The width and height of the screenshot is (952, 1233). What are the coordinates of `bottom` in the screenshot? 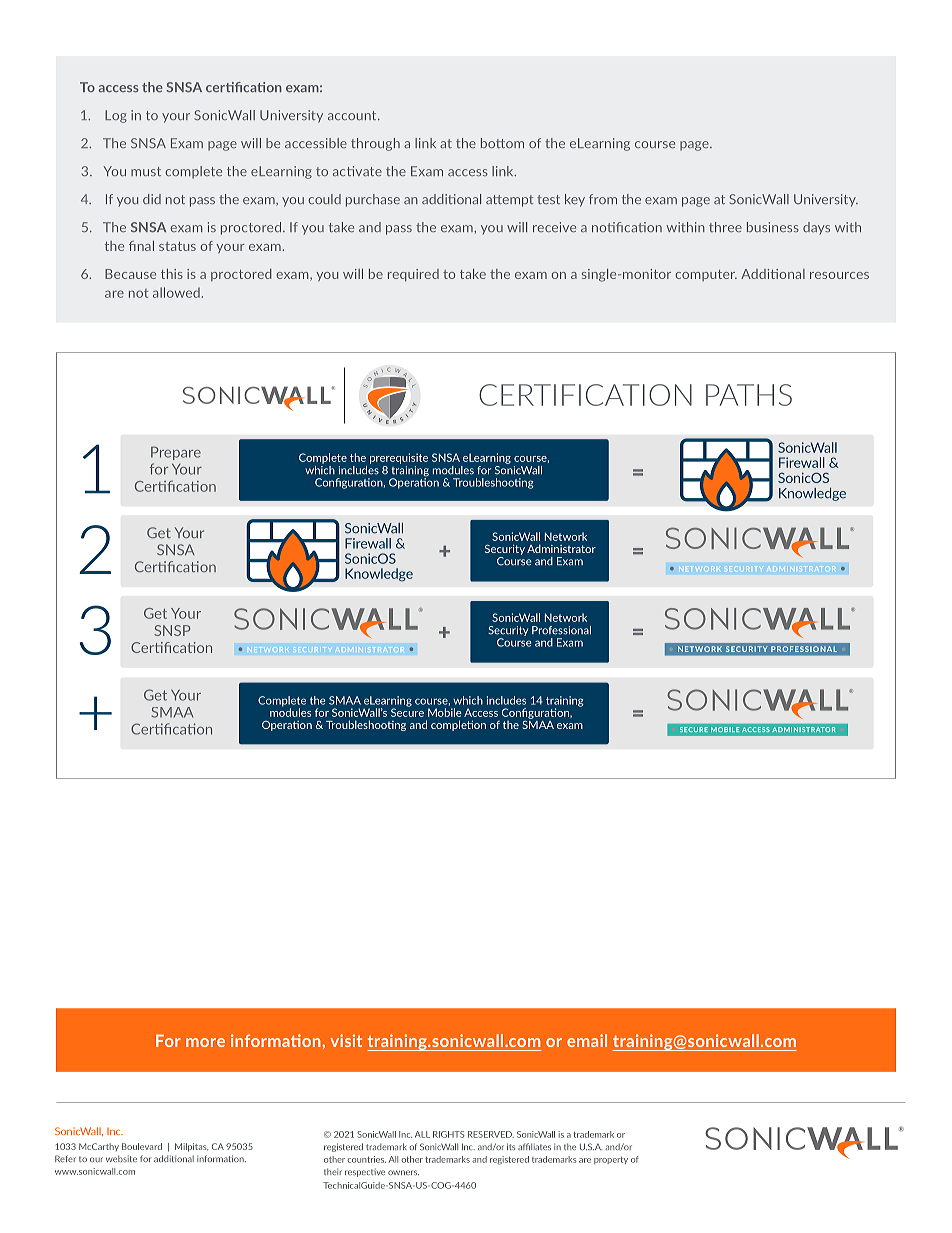 It's located at (502, 143).
